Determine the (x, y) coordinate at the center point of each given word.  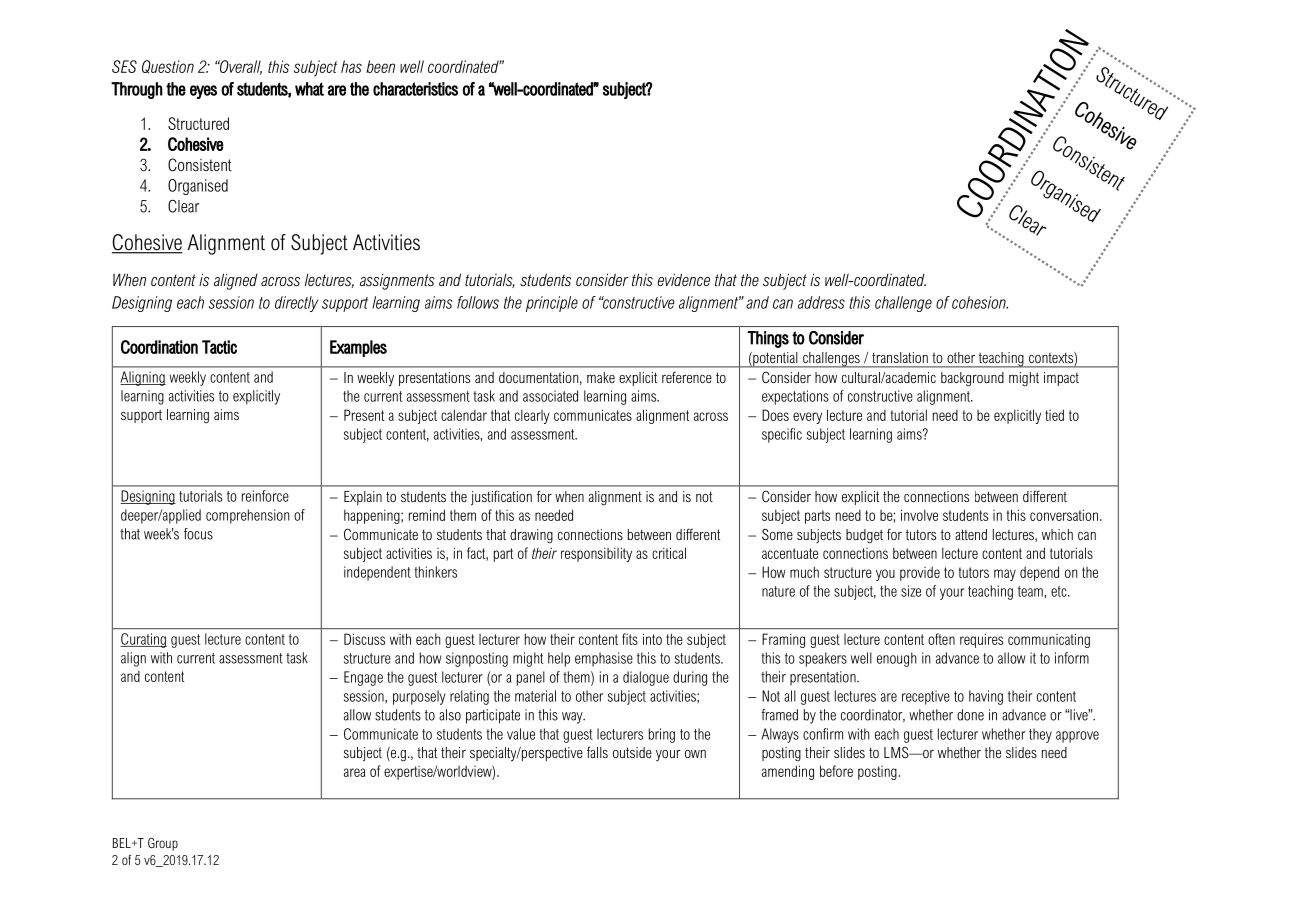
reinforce (265, 496)
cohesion (980, 302)
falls (597, 752)
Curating (143, 640)
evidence (684, 279)
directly (297, 304)
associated (550, 396)
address (821, 302)
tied (1054, 415)
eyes (203, 92)
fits (630, 639)
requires (981, 640)
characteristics (415, 89)
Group (163, 844)
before (836, 771)
